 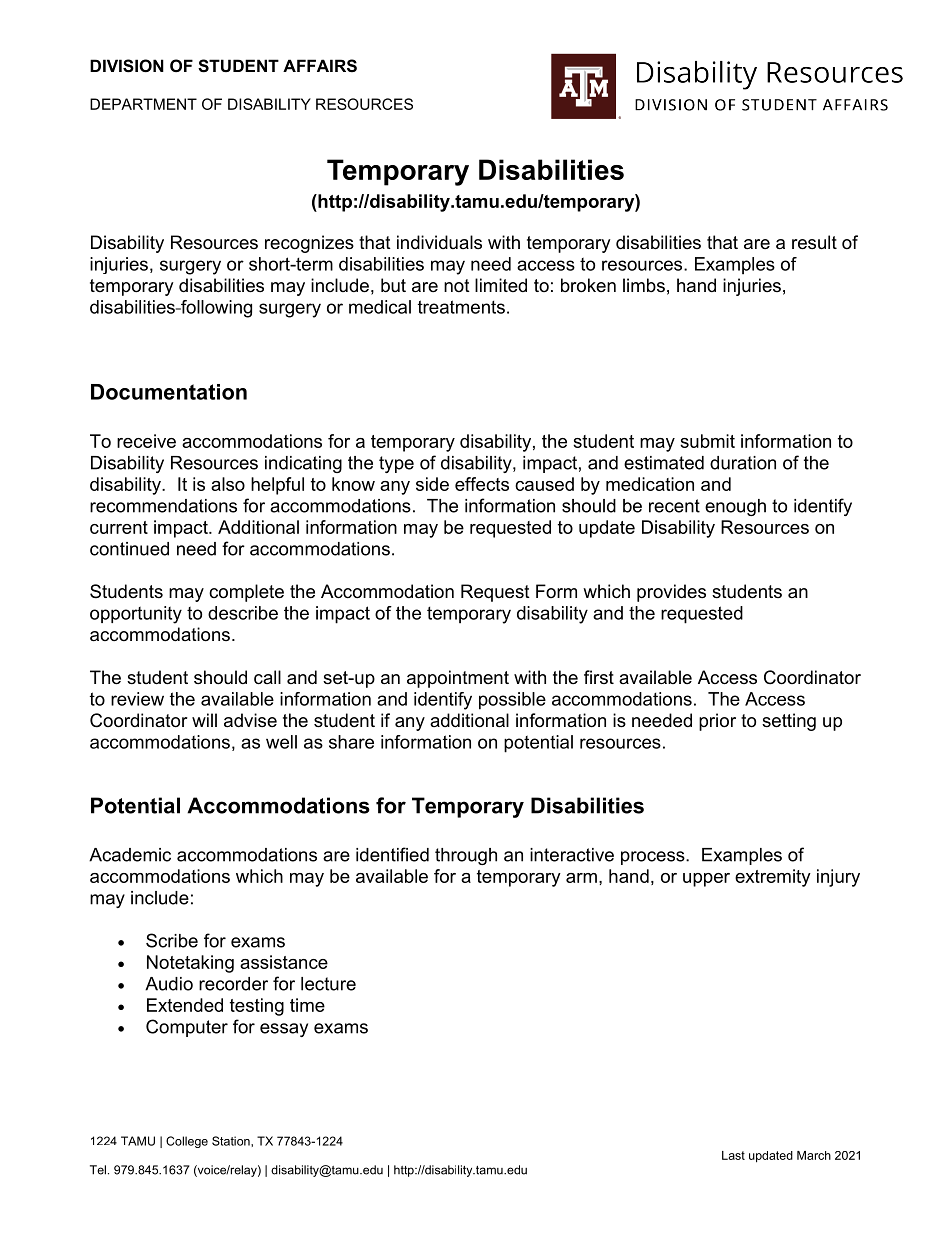 I want to click on College, so click(x=187, y=1142).
